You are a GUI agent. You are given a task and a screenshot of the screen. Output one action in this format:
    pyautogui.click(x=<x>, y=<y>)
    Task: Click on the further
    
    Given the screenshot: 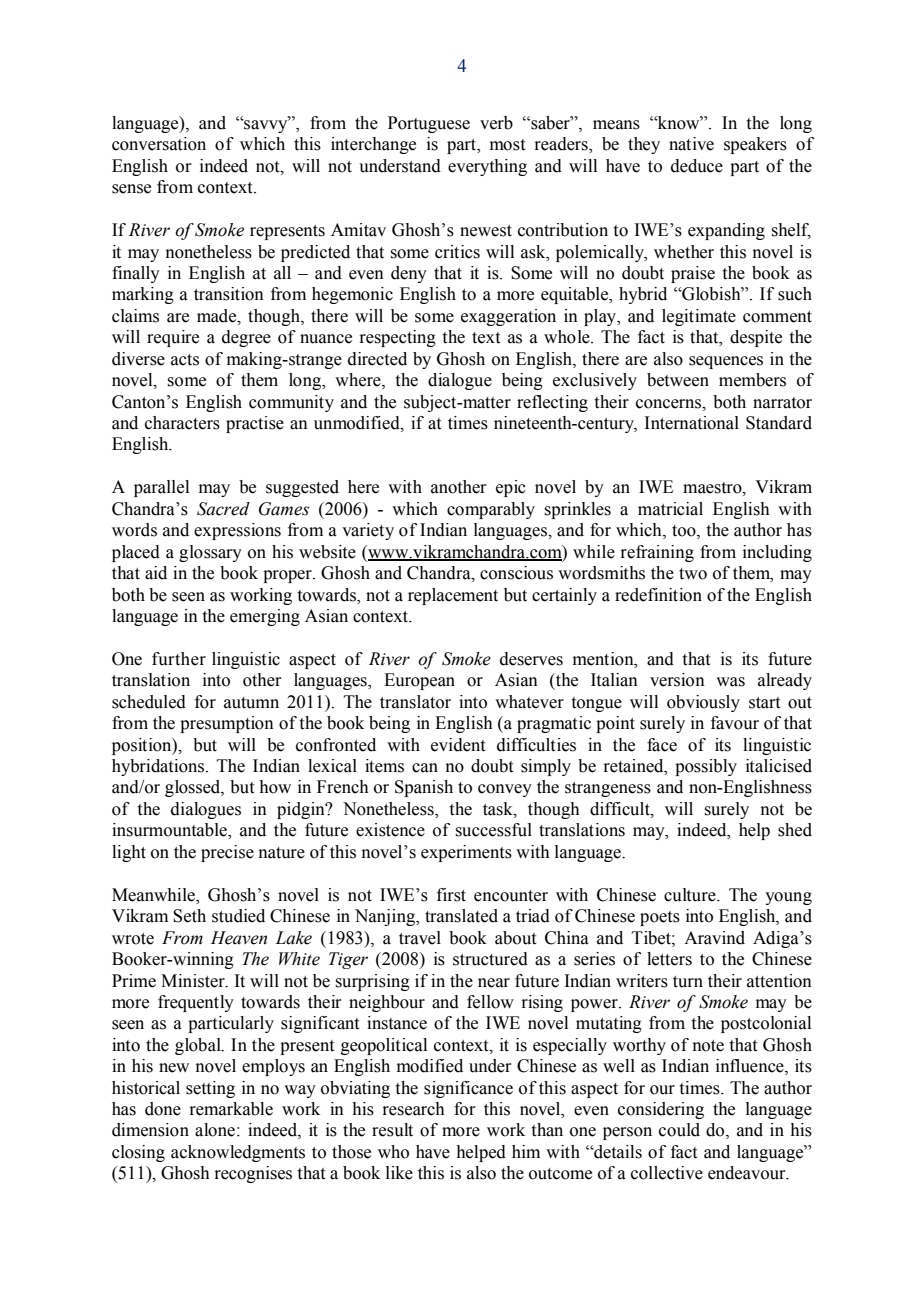 What is the action you would take?
    pyautogui.click(x=179, y=659)
